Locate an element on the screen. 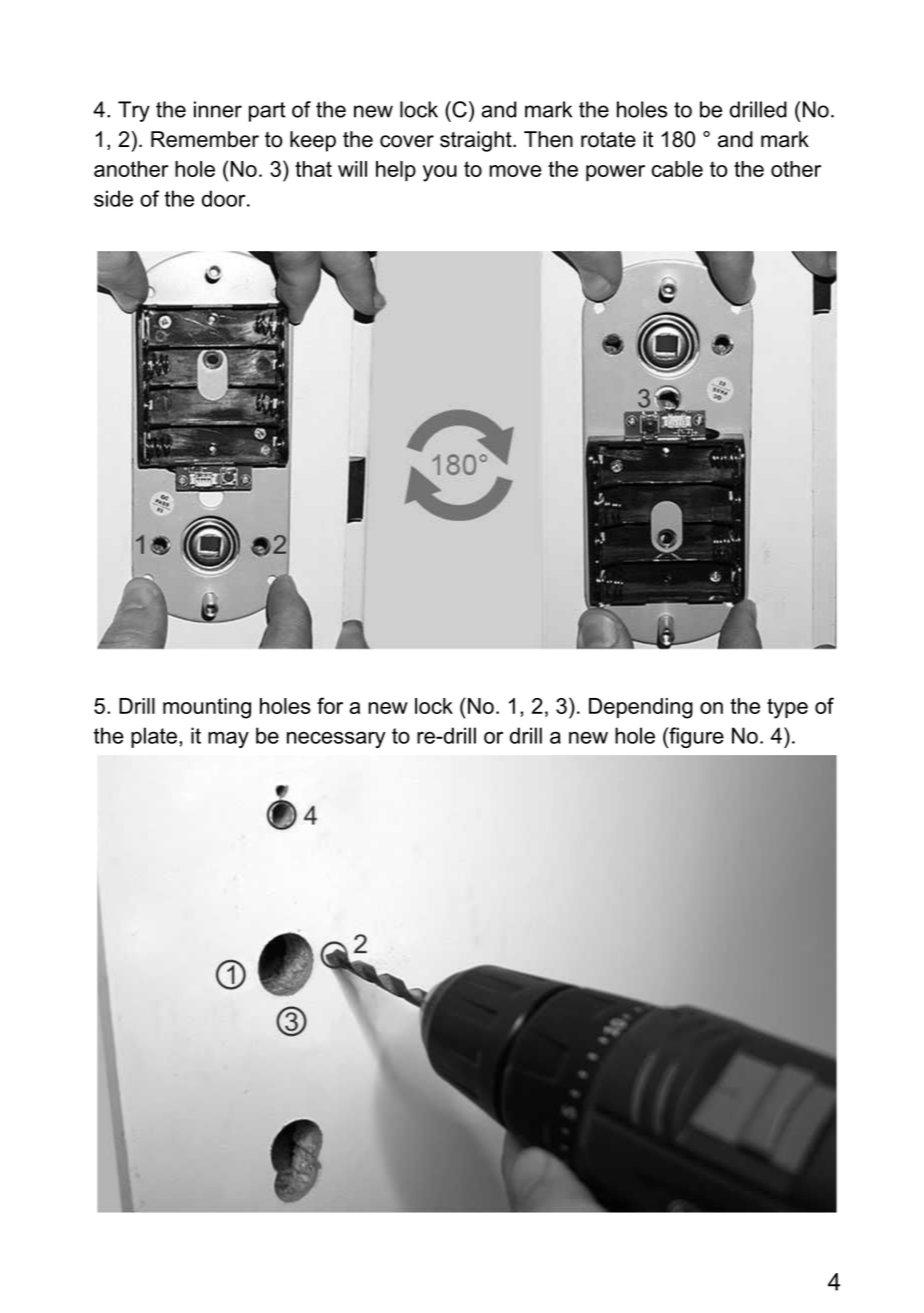 Image resolution: width=924 pixels, height=1313 pixels. mounting is located at coordinates (207, 708).
